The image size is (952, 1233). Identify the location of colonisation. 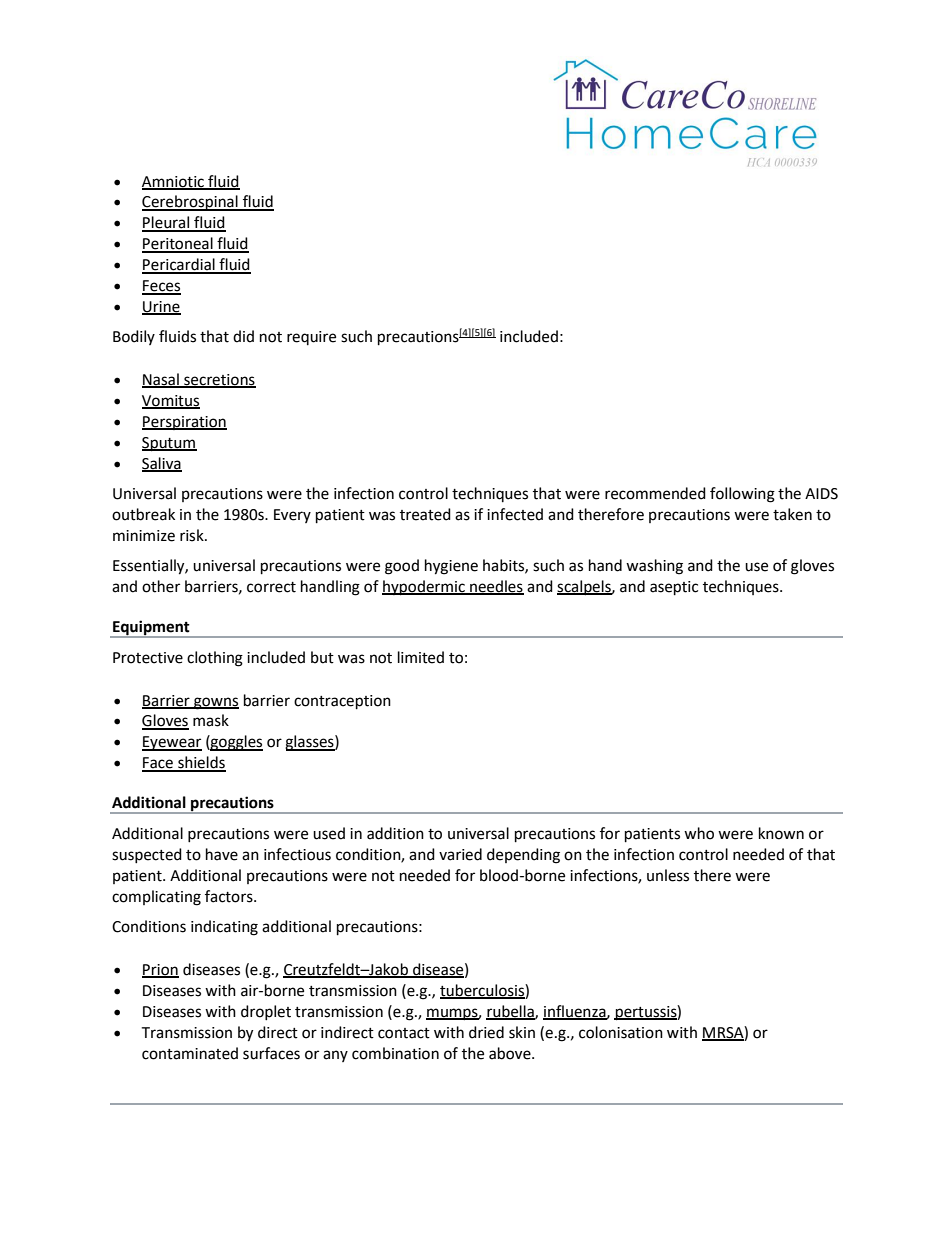
(621, 1032).
